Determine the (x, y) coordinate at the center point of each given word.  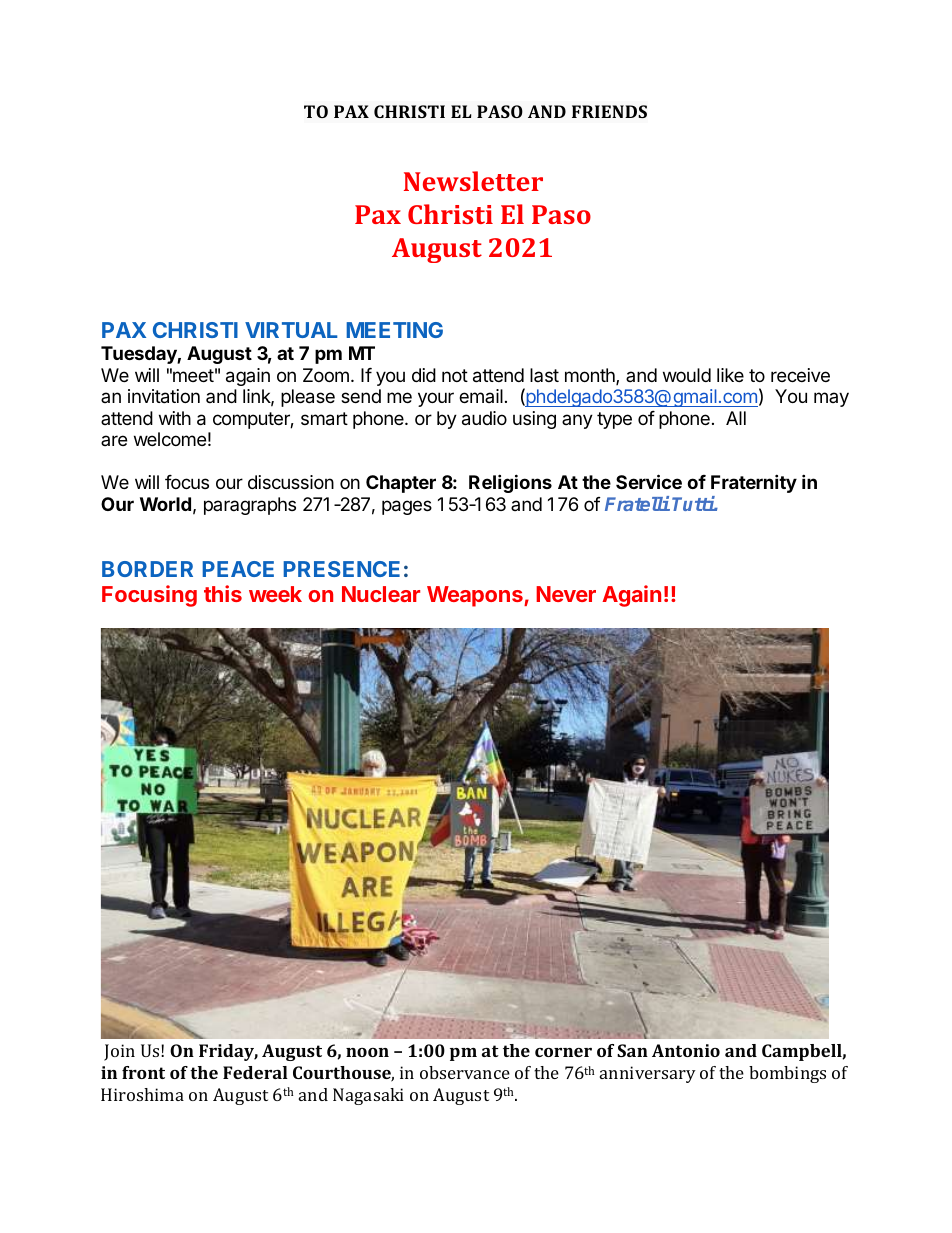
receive (800, 375)
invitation (164, 396)
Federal (255, 1072)
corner (563, 1052)
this (223, 593)
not (455, 375)
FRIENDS (609, 111)
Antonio (686, 1050)
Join (119, 1052)
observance (465, 1072)
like (730, 375)
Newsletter (473, 181)
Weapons (476, 596)
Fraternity (754, 483)
